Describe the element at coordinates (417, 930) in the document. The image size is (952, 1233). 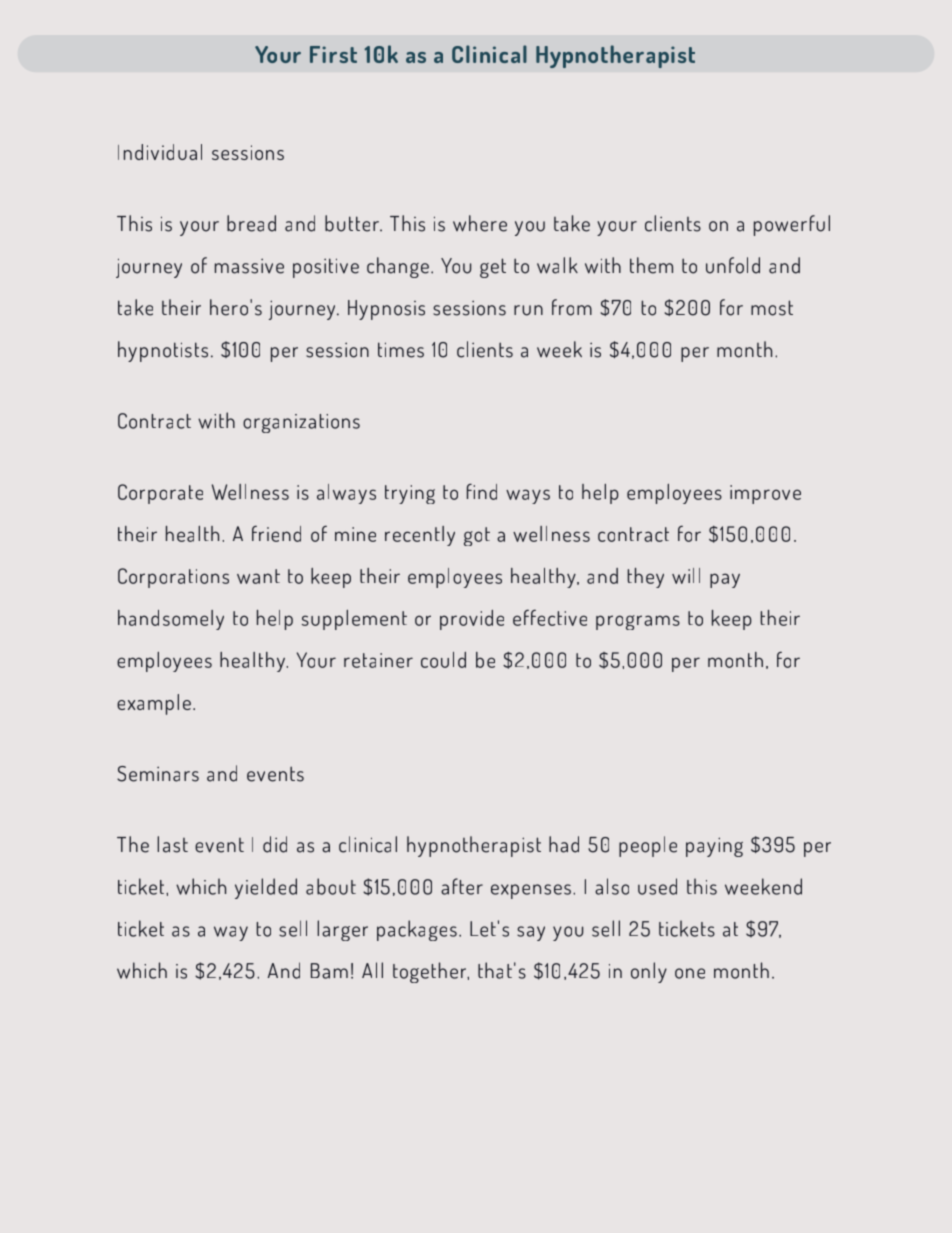
I see `packages` at that location.
